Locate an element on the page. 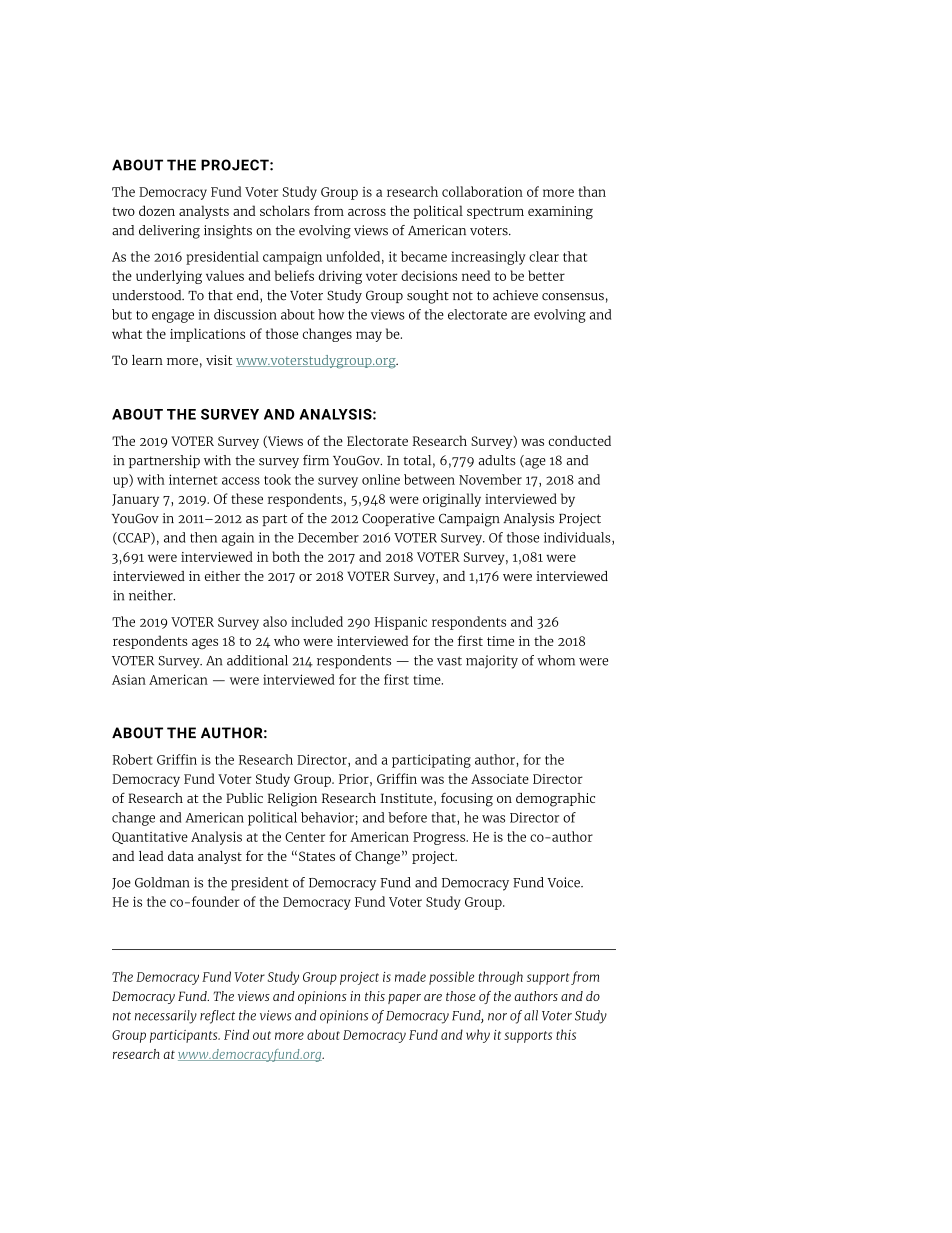 Image resolution: width=952 pixels, height=1233 pixels. across is located at coordinates (367, 212).
